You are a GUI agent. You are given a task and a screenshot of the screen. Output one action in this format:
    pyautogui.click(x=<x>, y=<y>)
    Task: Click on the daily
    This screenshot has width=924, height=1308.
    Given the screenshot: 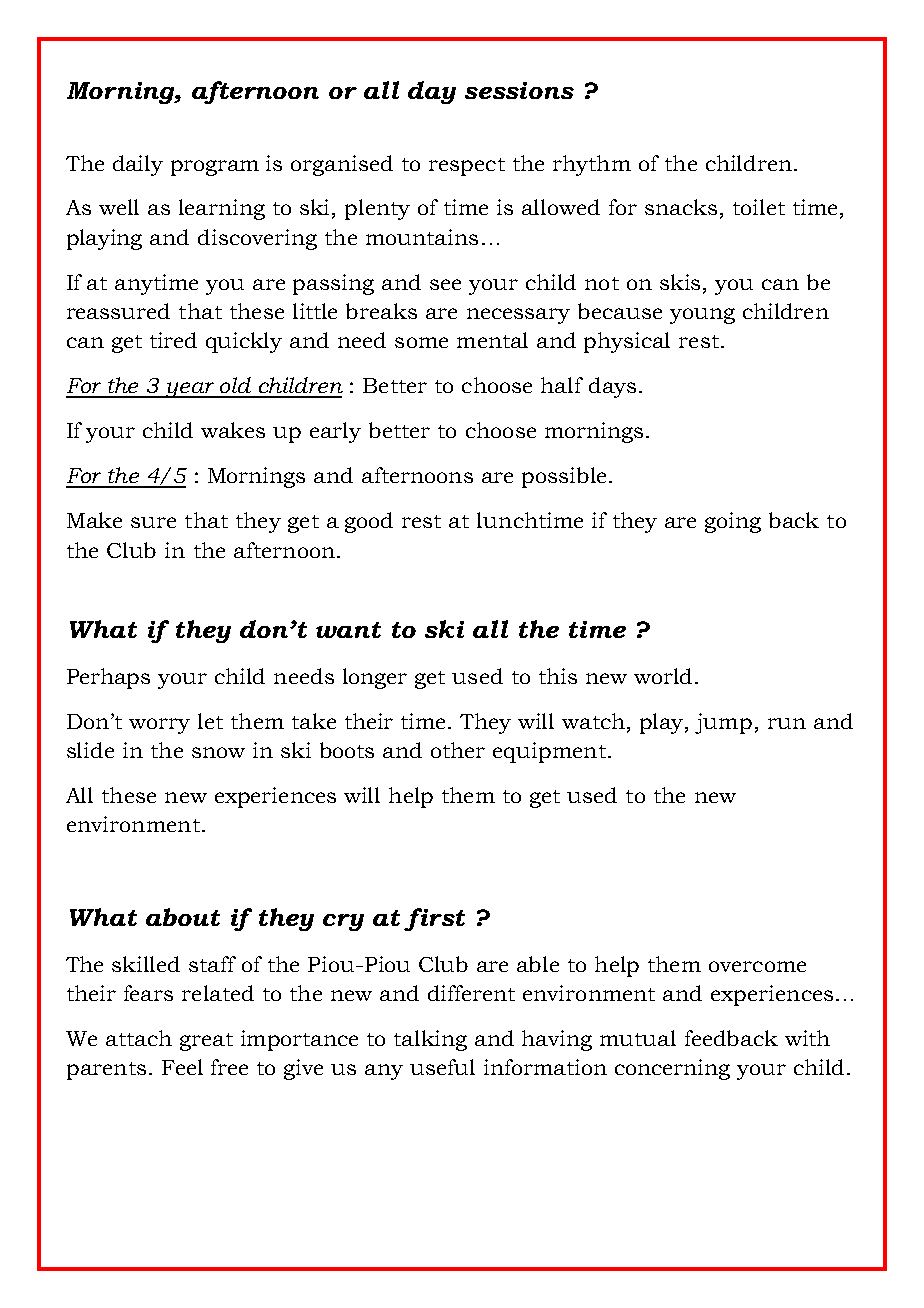 What is the action you would take?
    pyautogui.click(x=138, y=165)
